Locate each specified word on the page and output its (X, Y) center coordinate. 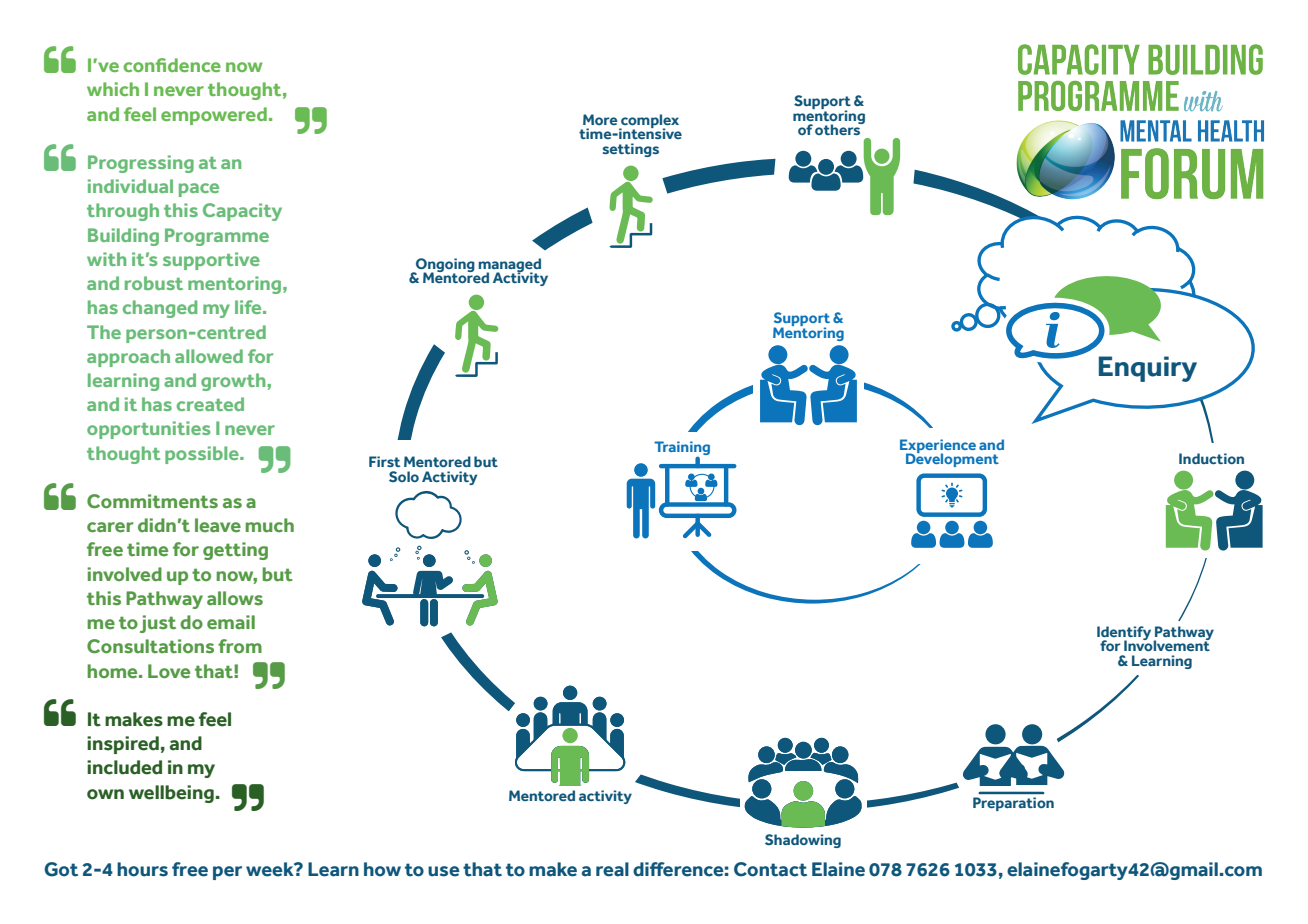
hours (142, 869)
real (612, 869)
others (839, 128)
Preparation (1013, 804)
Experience (938, 447)
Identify (1125, 634)
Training (682, 449)
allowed (209, 356)
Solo (404, 476)
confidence (172, 65)
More (600, 119)
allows (235, 598)
